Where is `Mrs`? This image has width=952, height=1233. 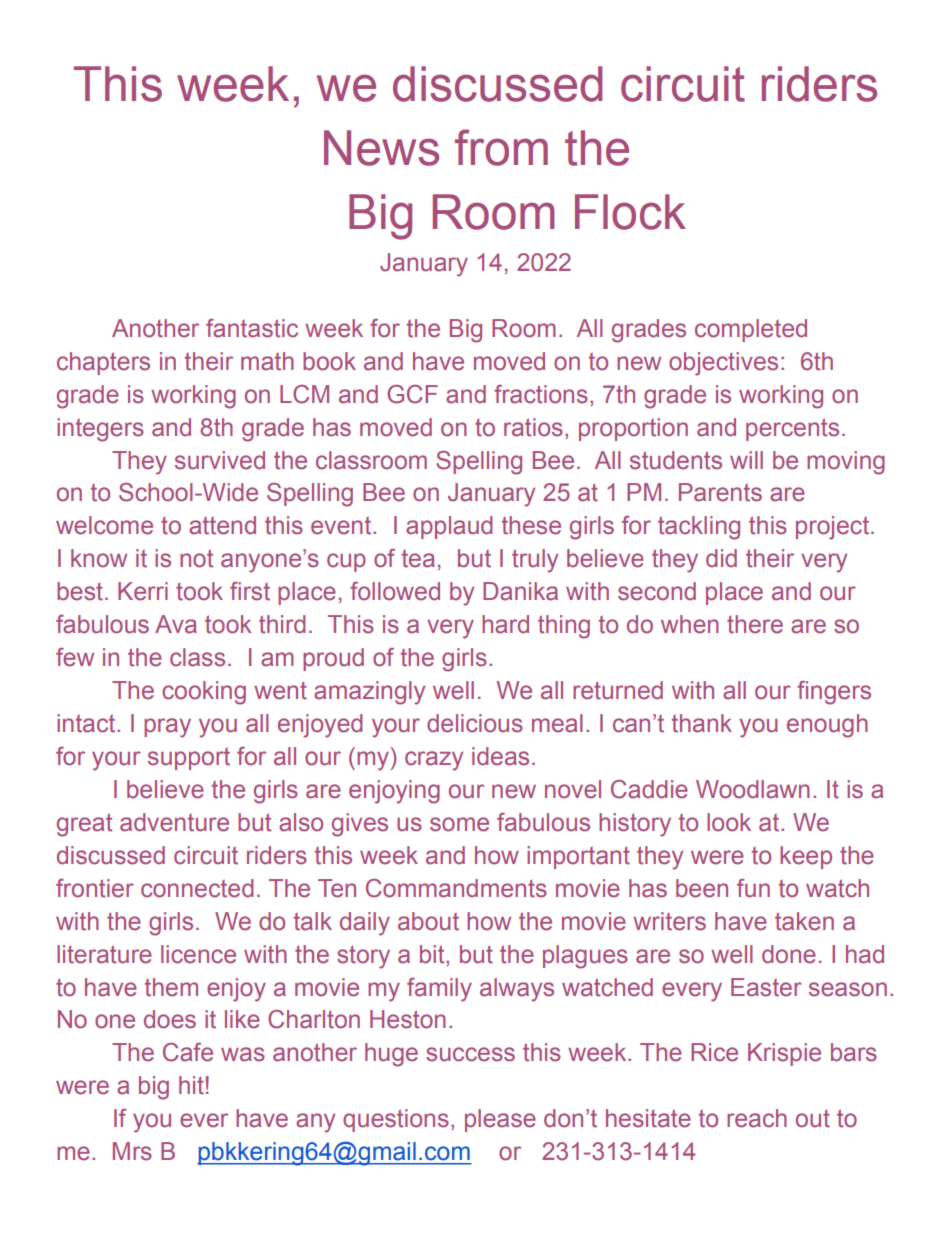 Mrs is located at coordinates (132, 1151).
